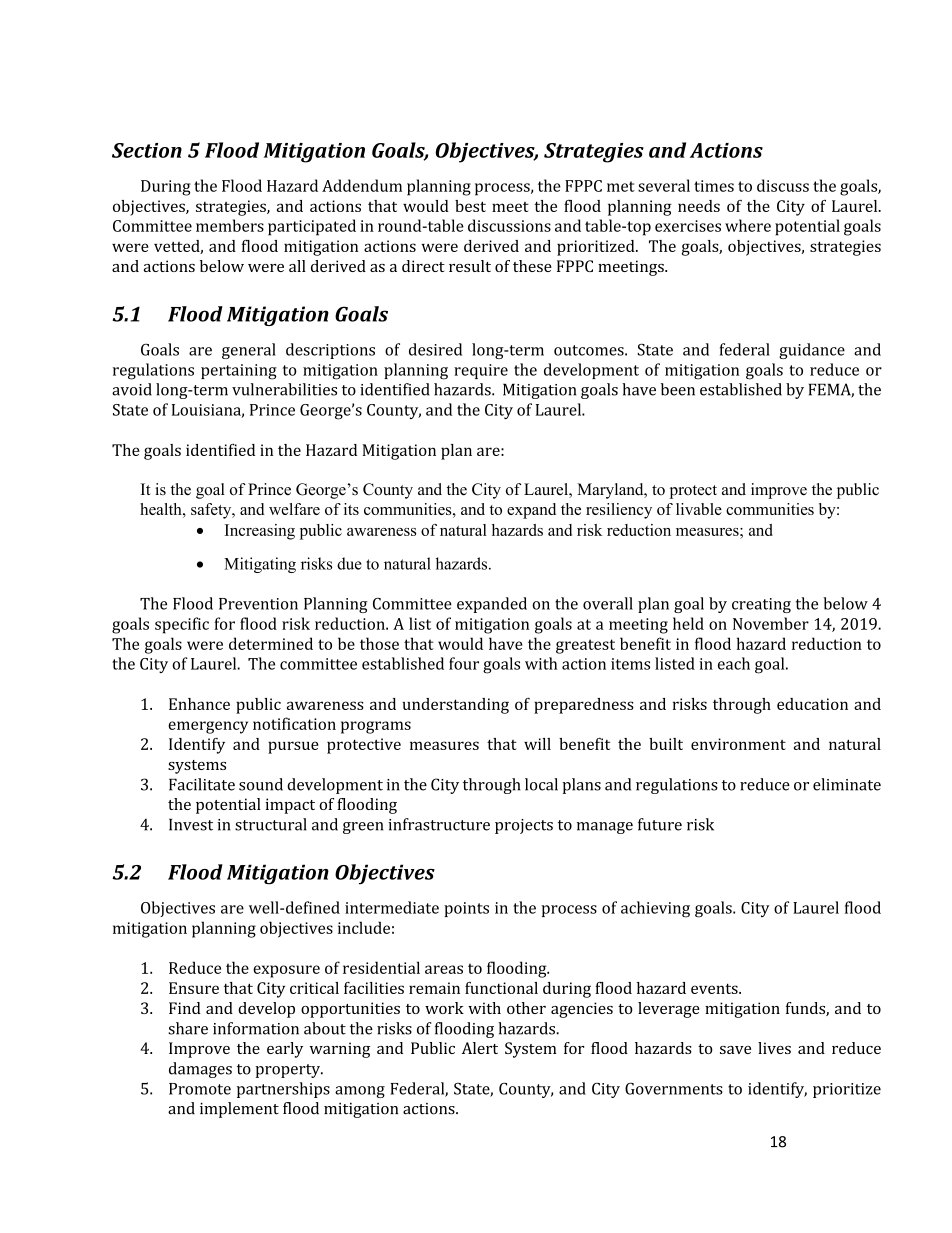 This page has width=952, height=1233. I want to click on local, so click(541, 784).
